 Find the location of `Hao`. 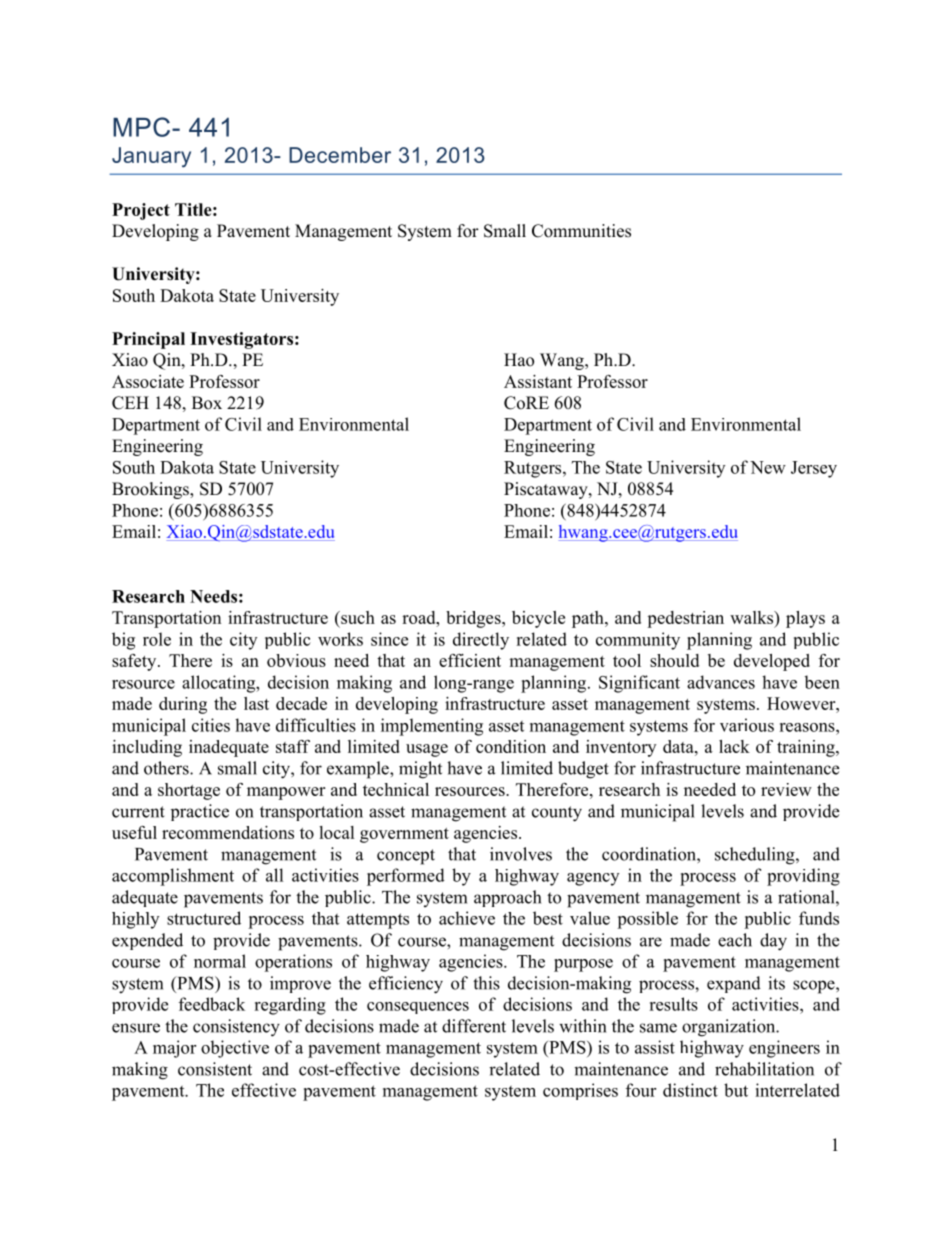

Hao is located at coordinates (519, 360).
